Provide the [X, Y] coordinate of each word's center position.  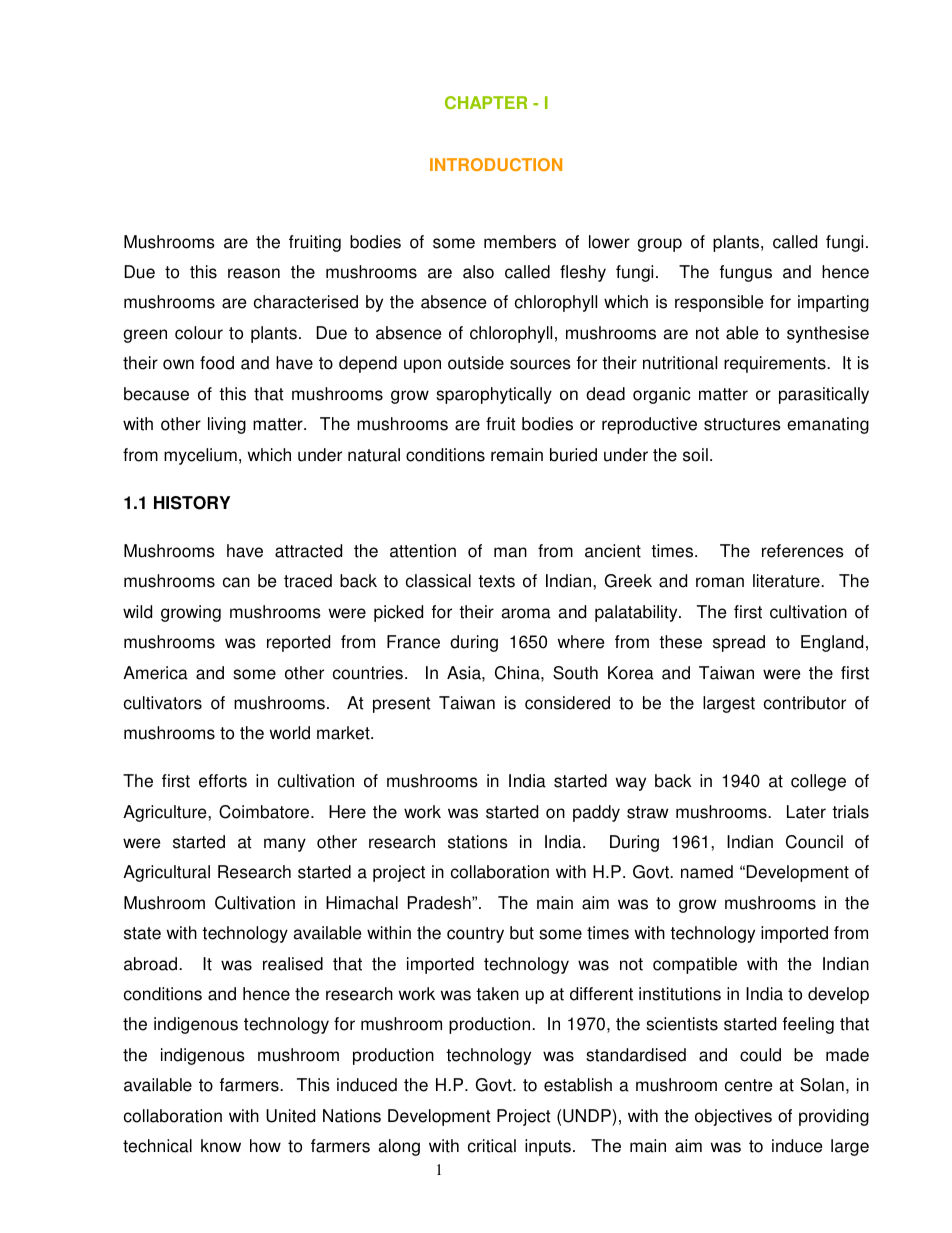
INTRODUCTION [496, 164]
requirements [776, 364]
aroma [526, 613]
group [659, 245]
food [217, 363]
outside [476, 363]
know [221, 1146]
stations [478, 842]
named [707, 872]
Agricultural [166, 873]
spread [739, 643]
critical [492, 1146]
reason [254, 273]
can [236, 582]
